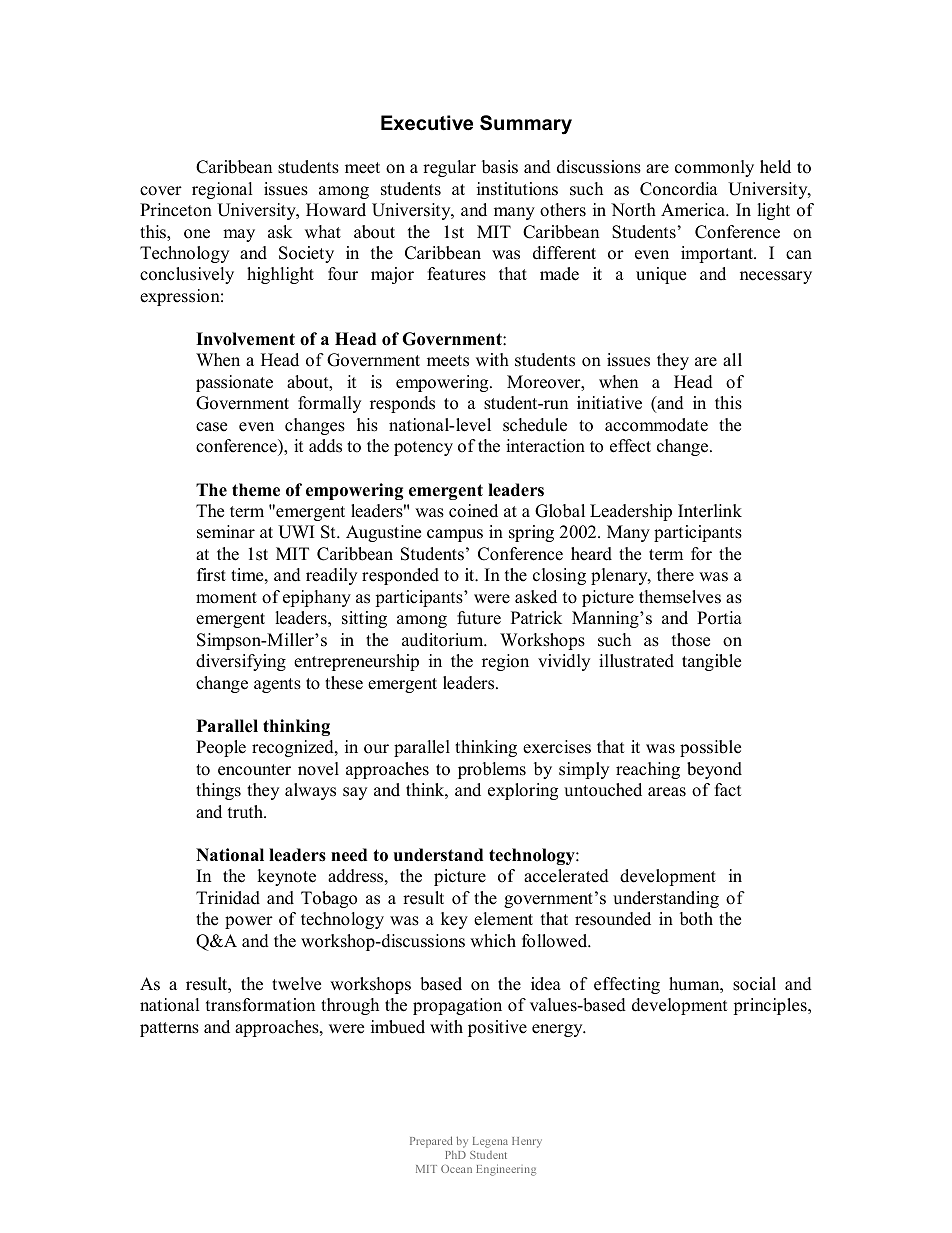 Image resolution: width=952 pixels, height=1233 pixels. I want to click on diversifying, so click(241, 662).
